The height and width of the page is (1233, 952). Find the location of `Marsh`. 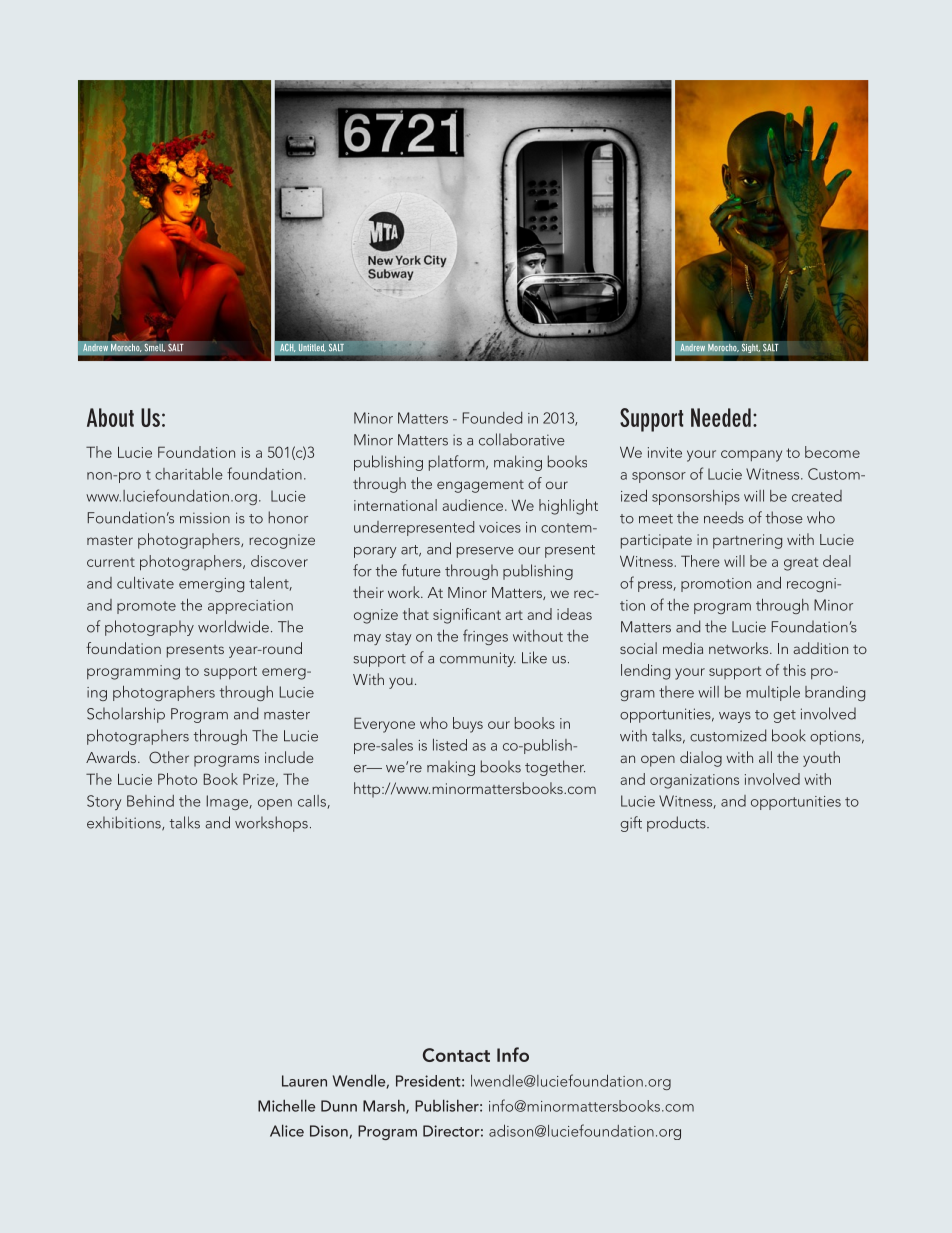

Marsh is located at coordinates (385, 1106).
